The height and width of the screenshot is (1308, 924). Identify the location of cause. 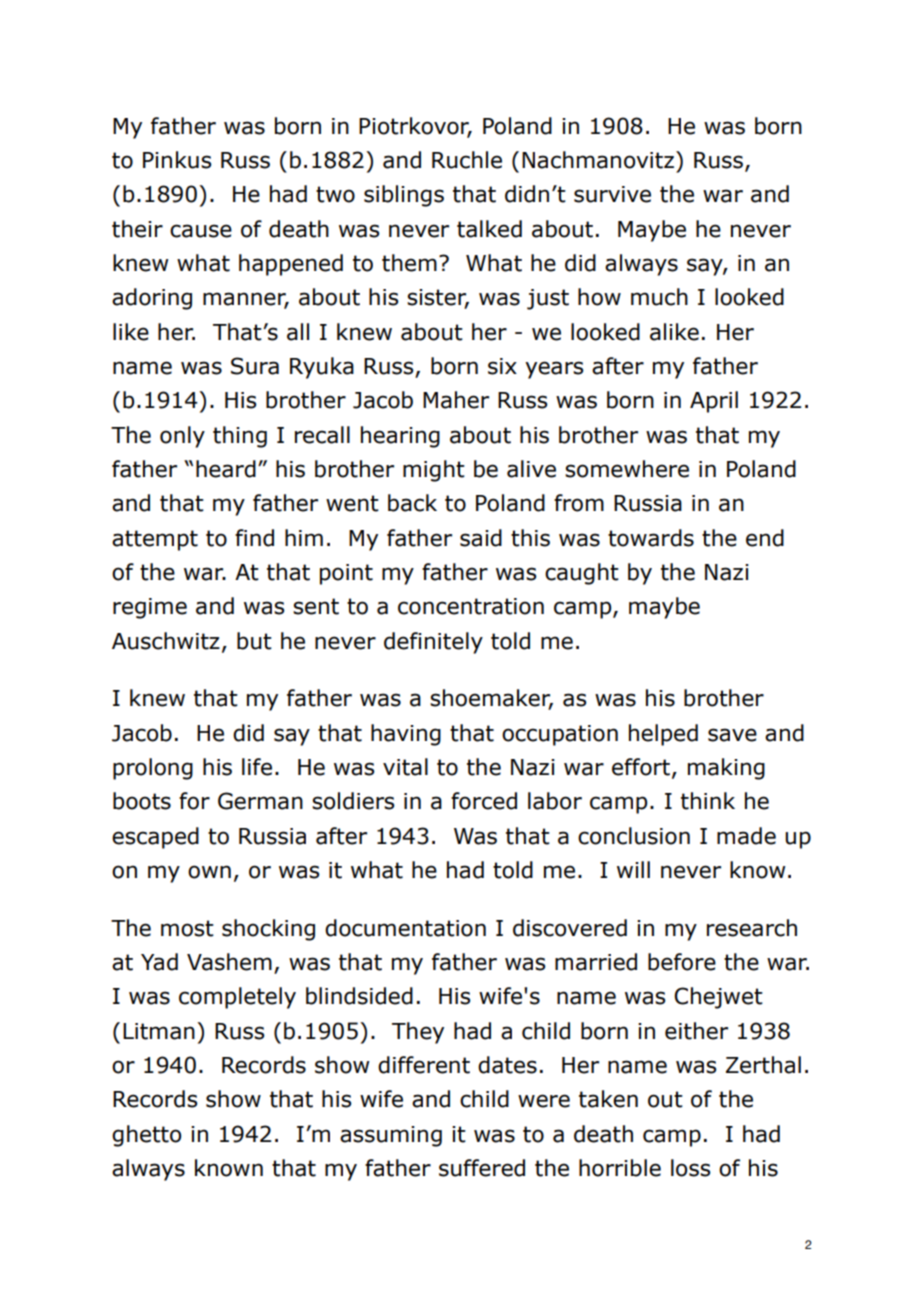
(201, 231).
